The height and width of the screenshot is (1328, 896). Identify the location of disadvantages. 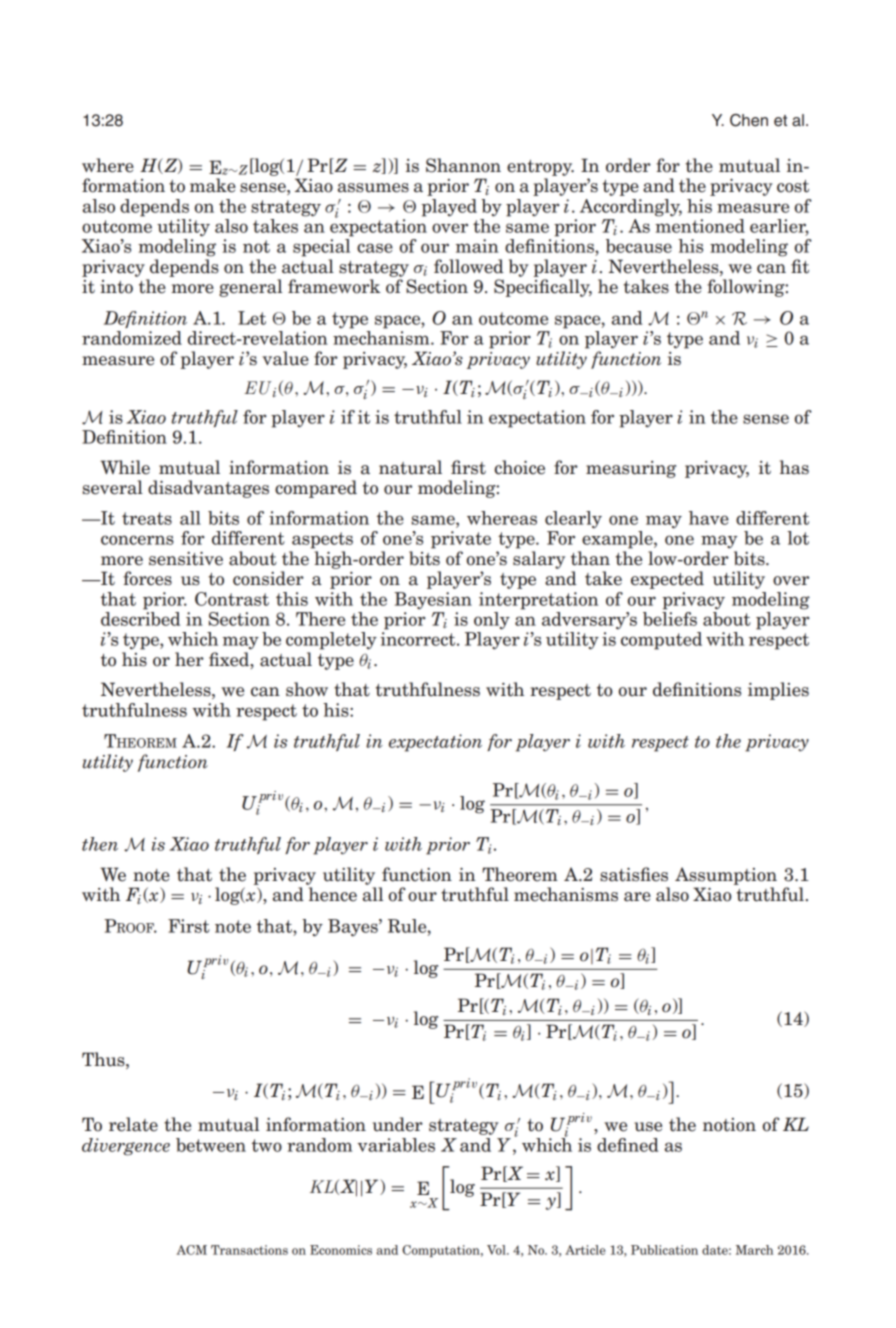
(208, 489).
